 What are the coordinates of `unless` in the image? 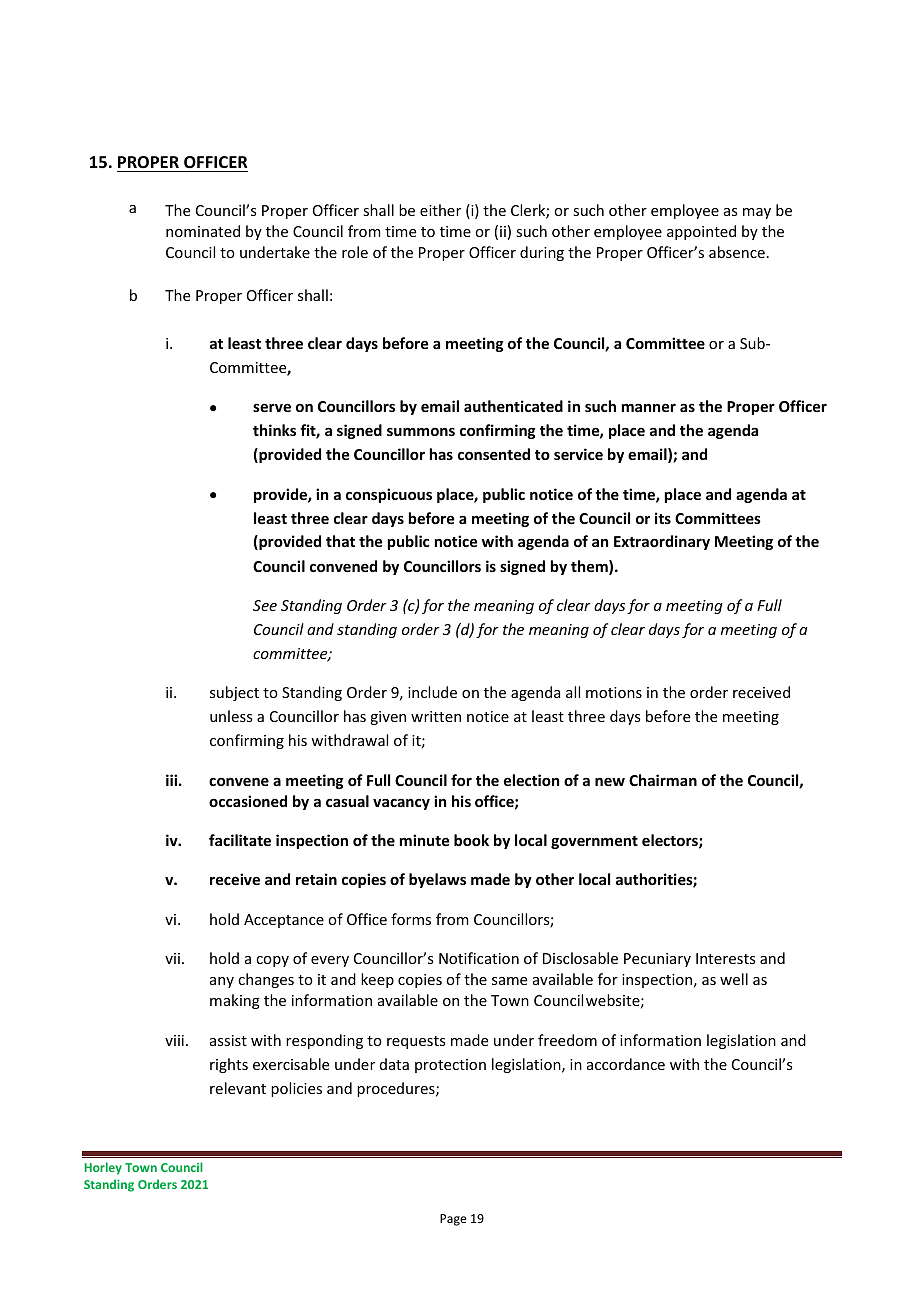 It's located at (231, 716).
